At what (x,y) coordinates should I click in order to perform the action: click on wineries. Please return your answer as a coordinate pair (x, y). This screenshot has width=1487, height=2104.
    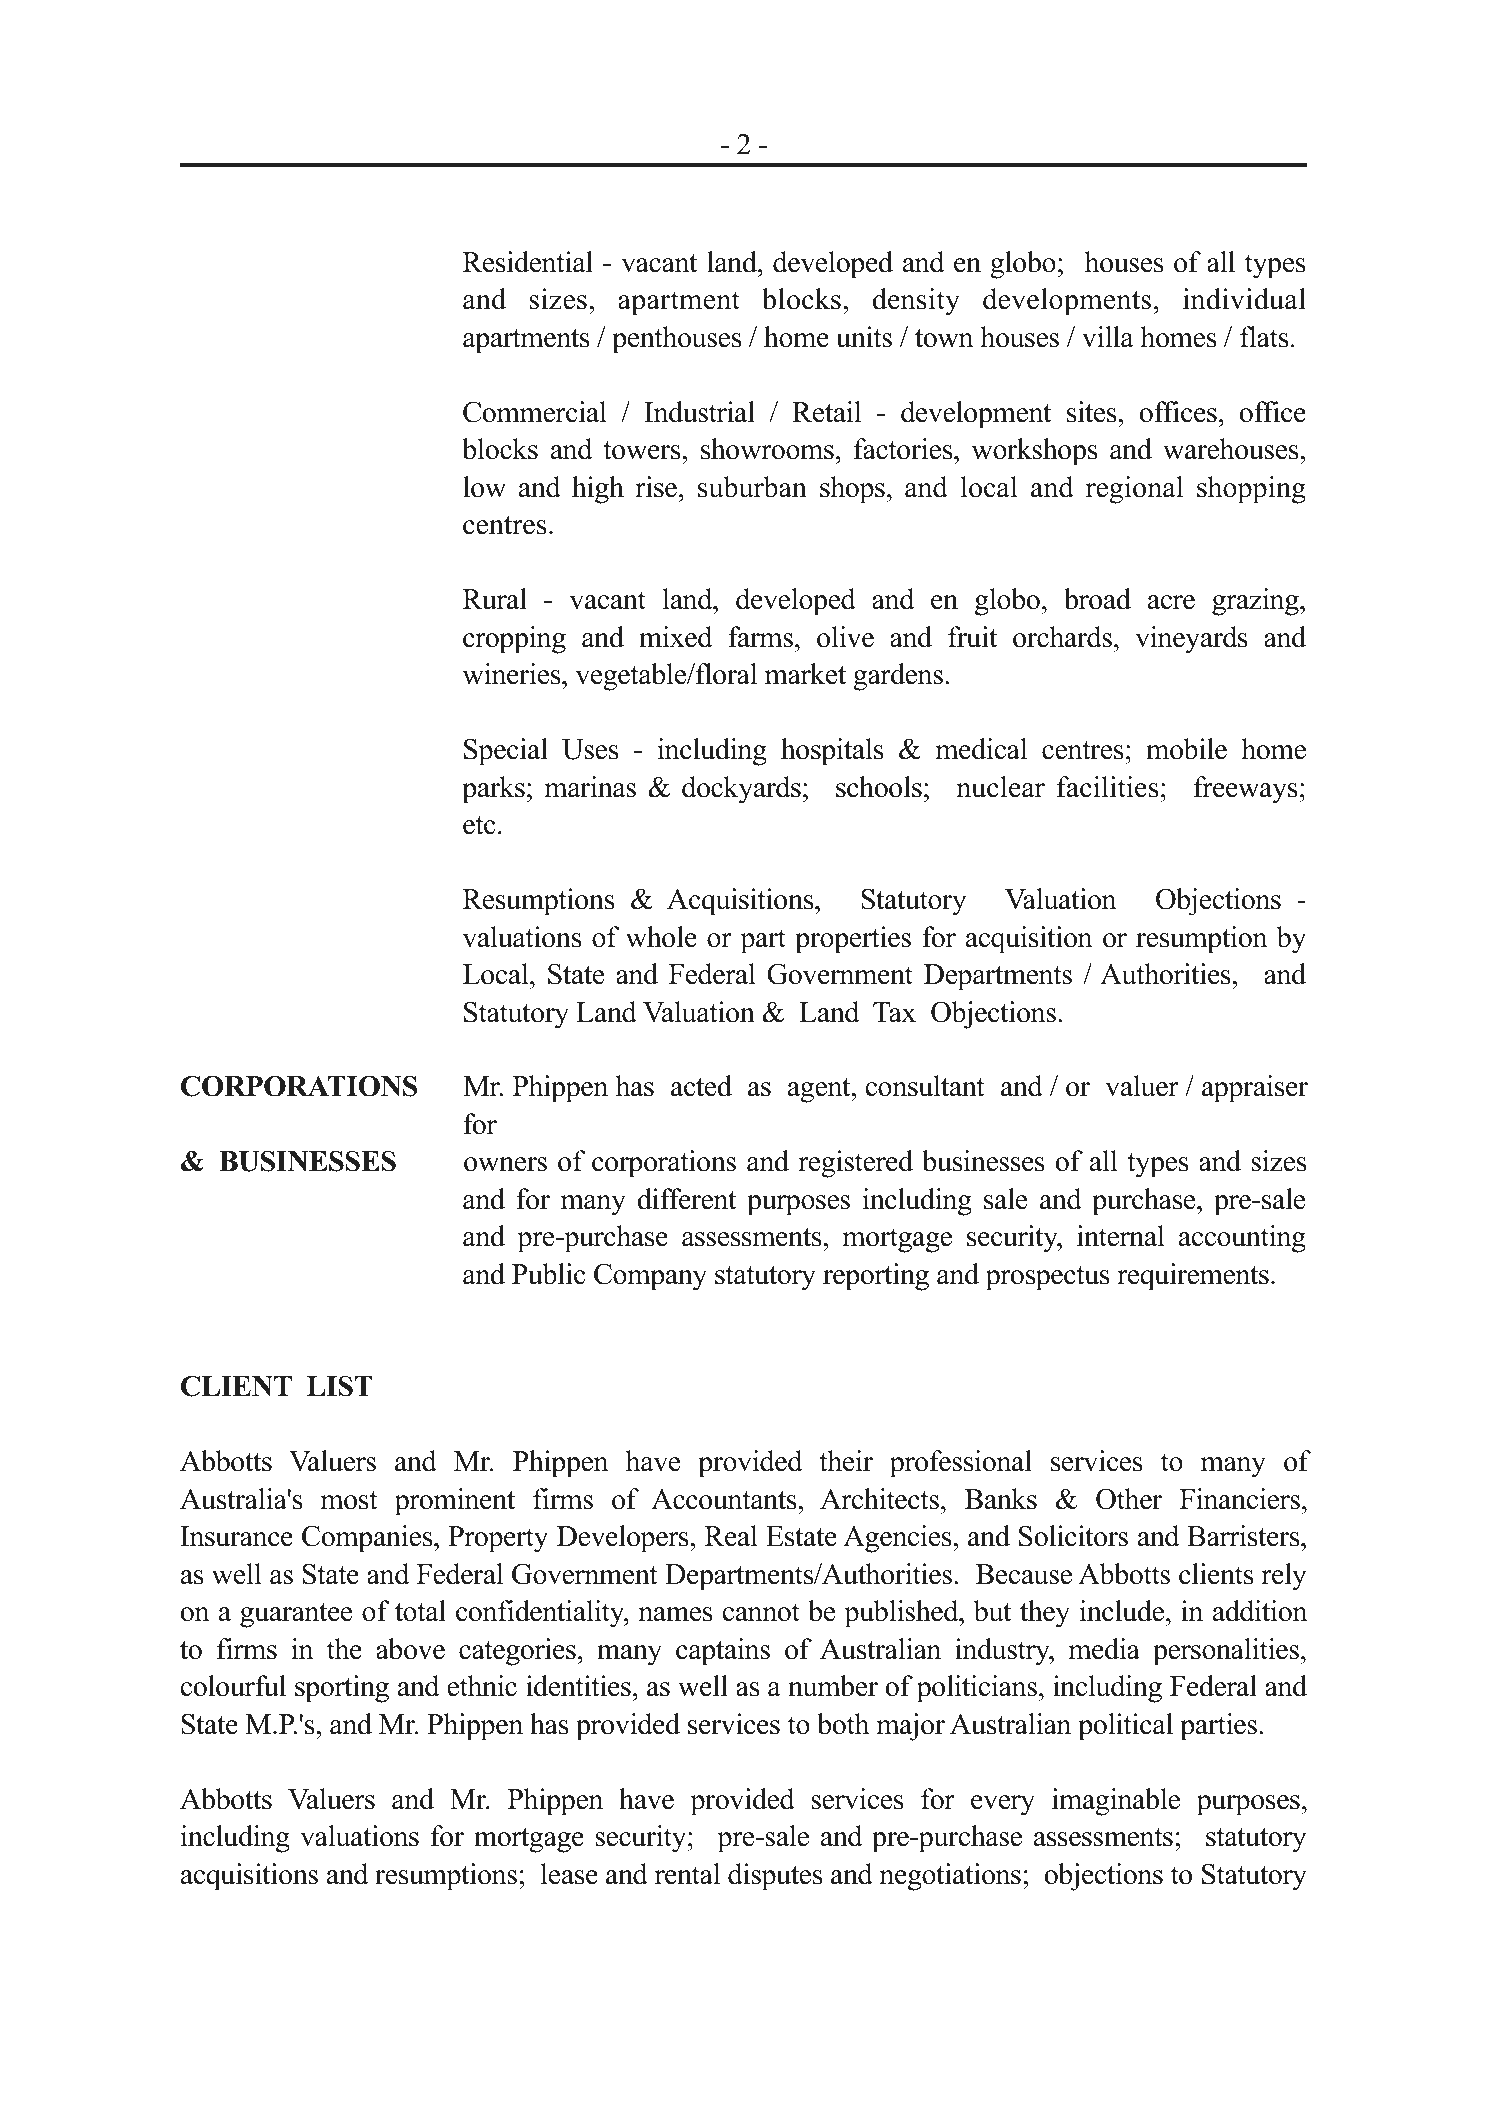
    Looking at the image, I should click on (512, 674).
